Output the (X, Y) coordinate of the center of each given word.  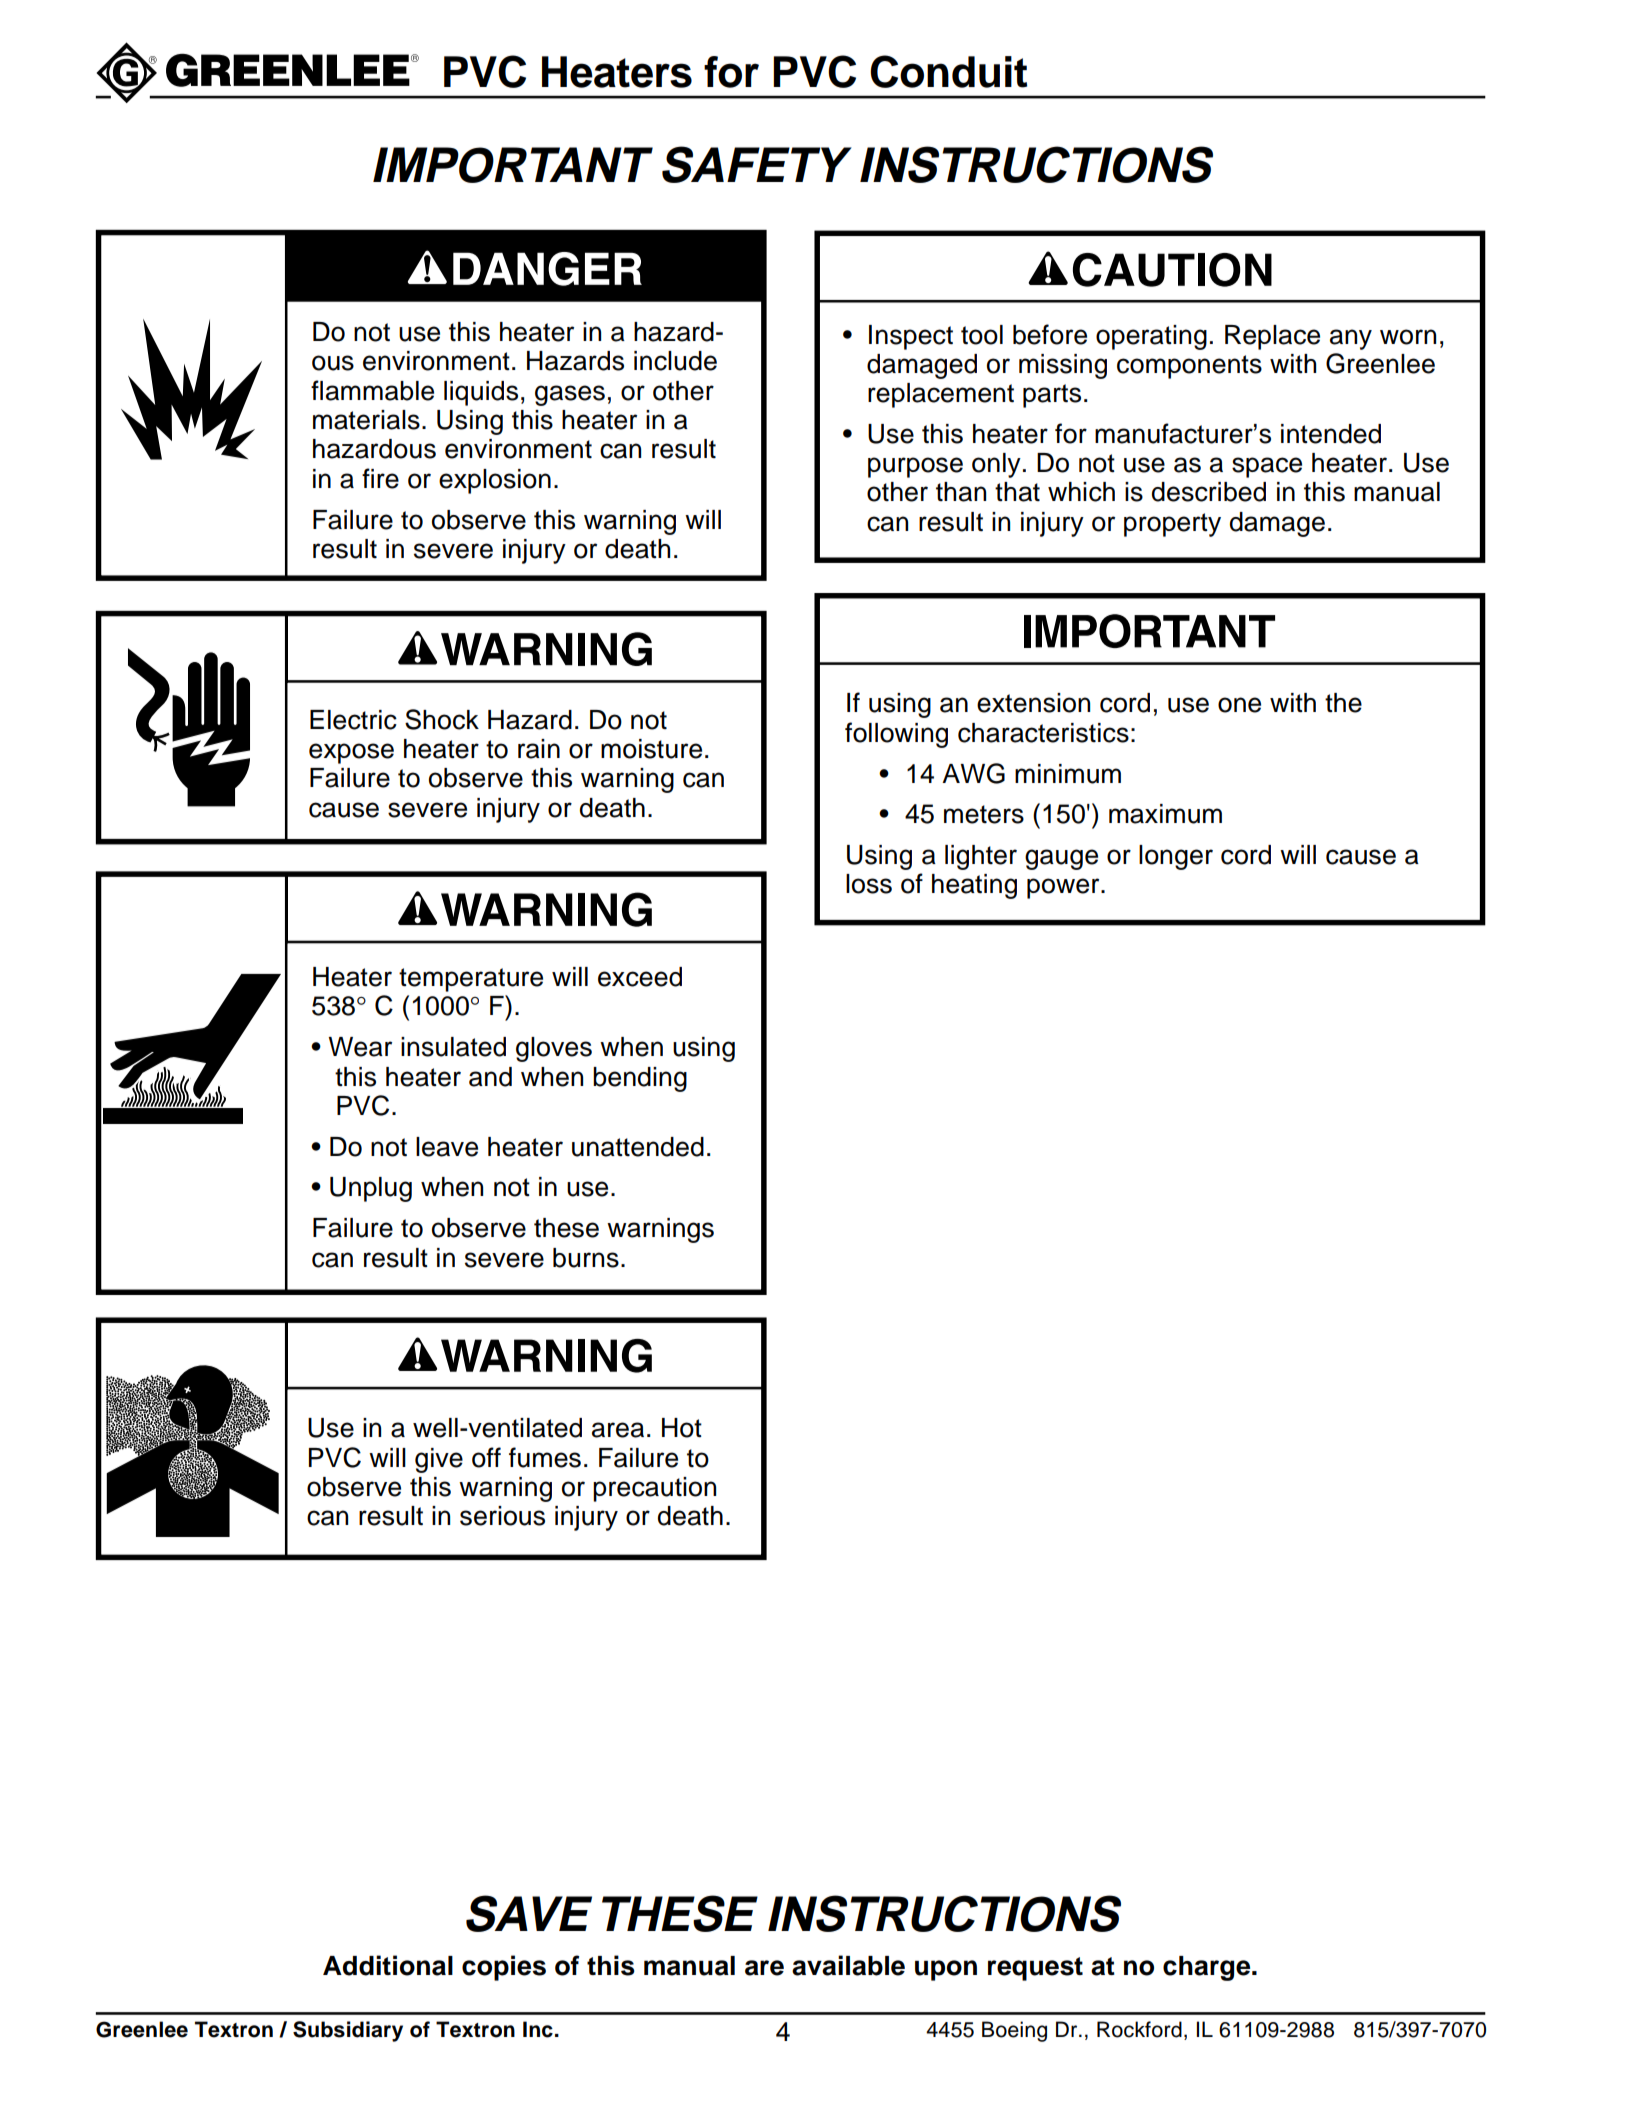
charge (1208, 1968)
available (848, 1965)
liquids (481, 393)
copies (504, 1968)
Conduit (948, 71)
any (1351, 339)
